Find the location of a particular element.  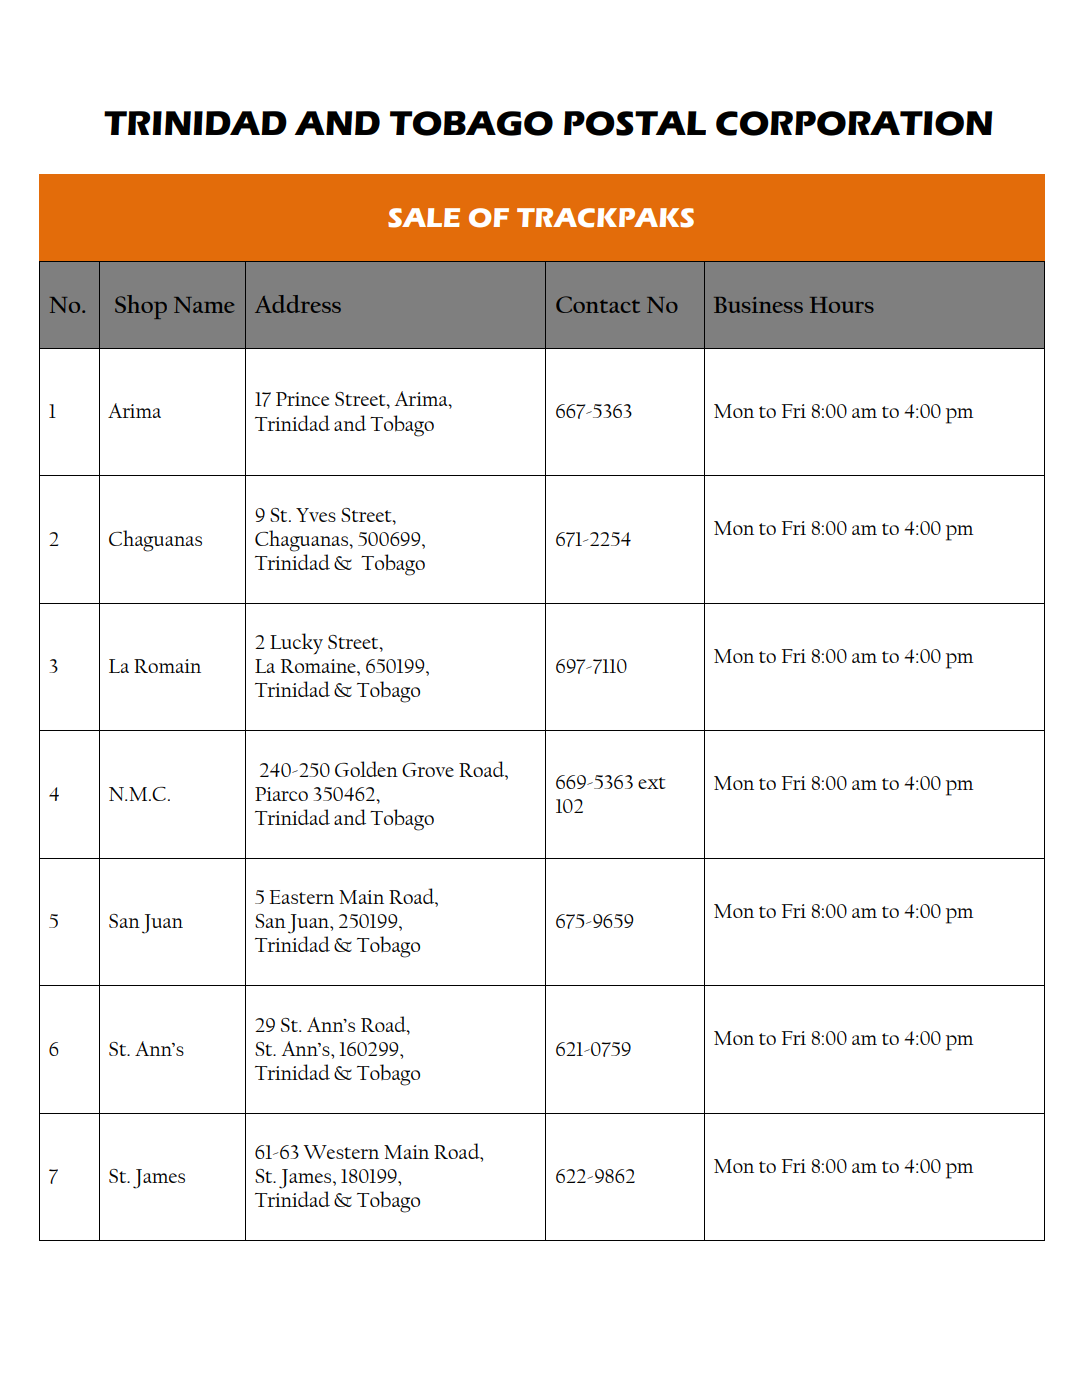

Western is located at coordinates (341, 1152).
